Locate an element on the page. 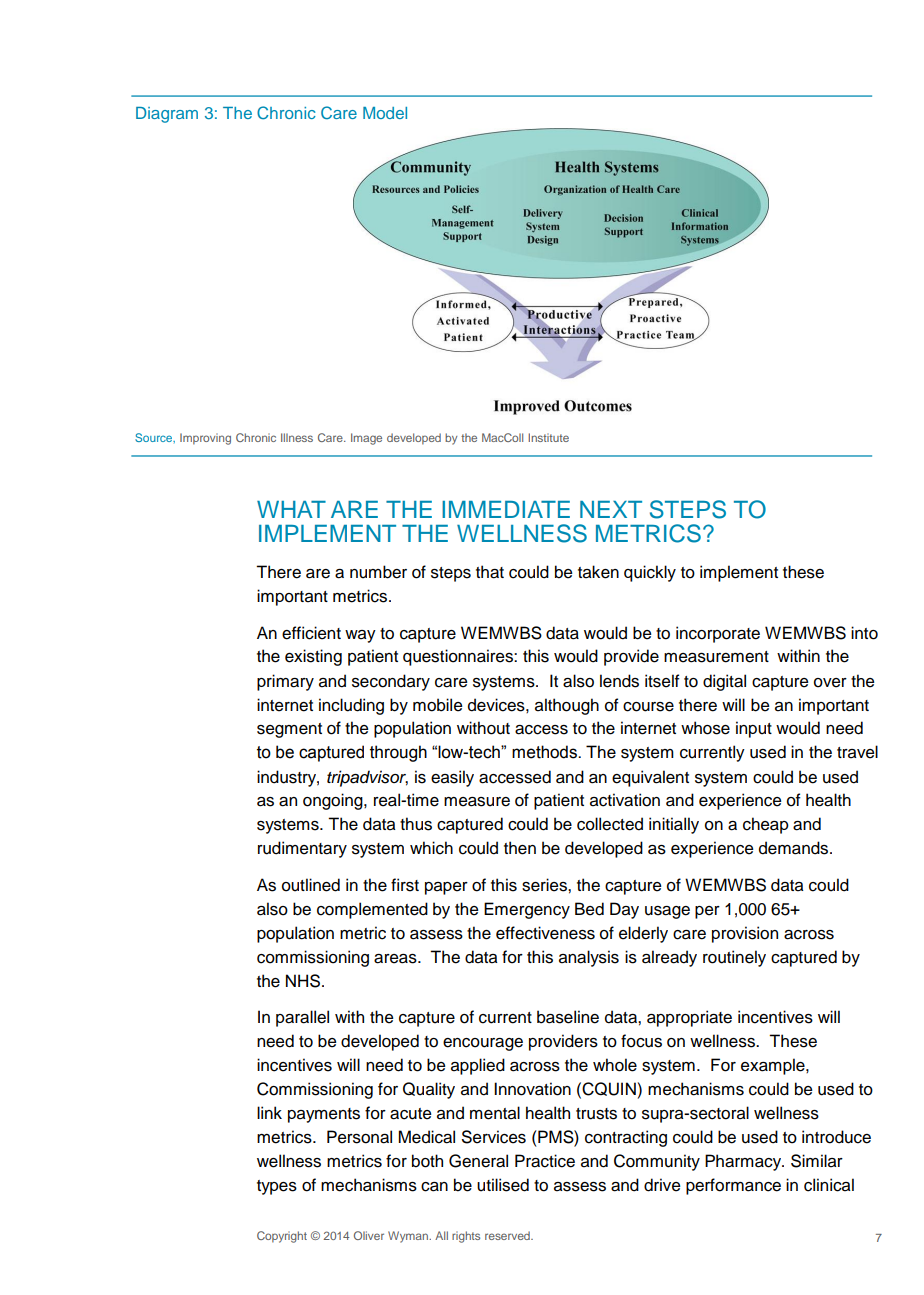  utilised is located at coordinates (503, 1185).
